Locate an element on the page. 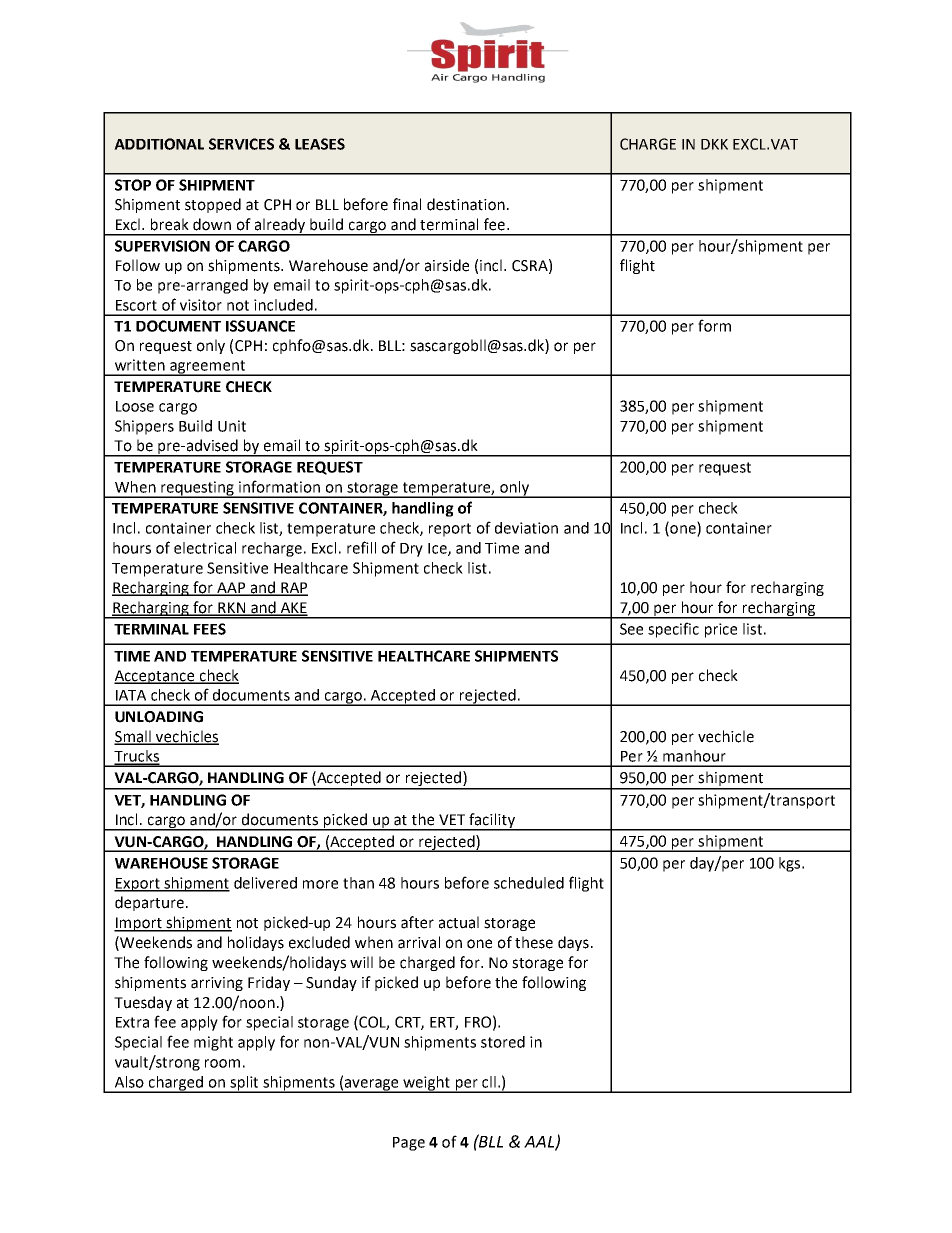 This document has height=1233, width=952. split is located at coordinates (244, 1084).
